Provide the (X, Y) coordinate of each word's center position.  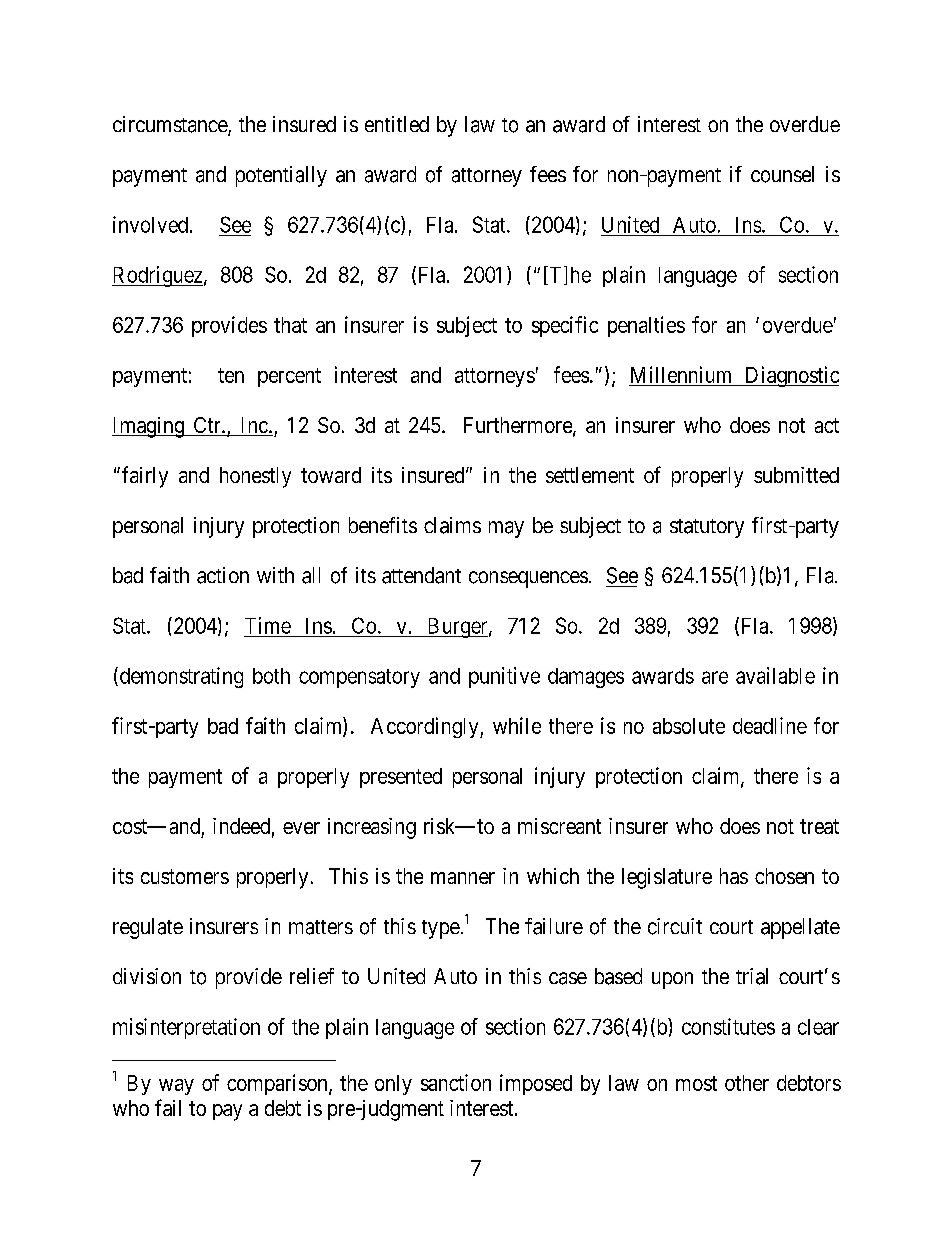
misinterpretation (186, 1028)
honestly (255, 477)
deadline (770, 725)
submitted (796, 475)
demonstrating (180, 677)
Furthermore (519, 426)
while (517, 725)
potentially (281, 176)
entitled (397, 124)
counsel (782, 174)
